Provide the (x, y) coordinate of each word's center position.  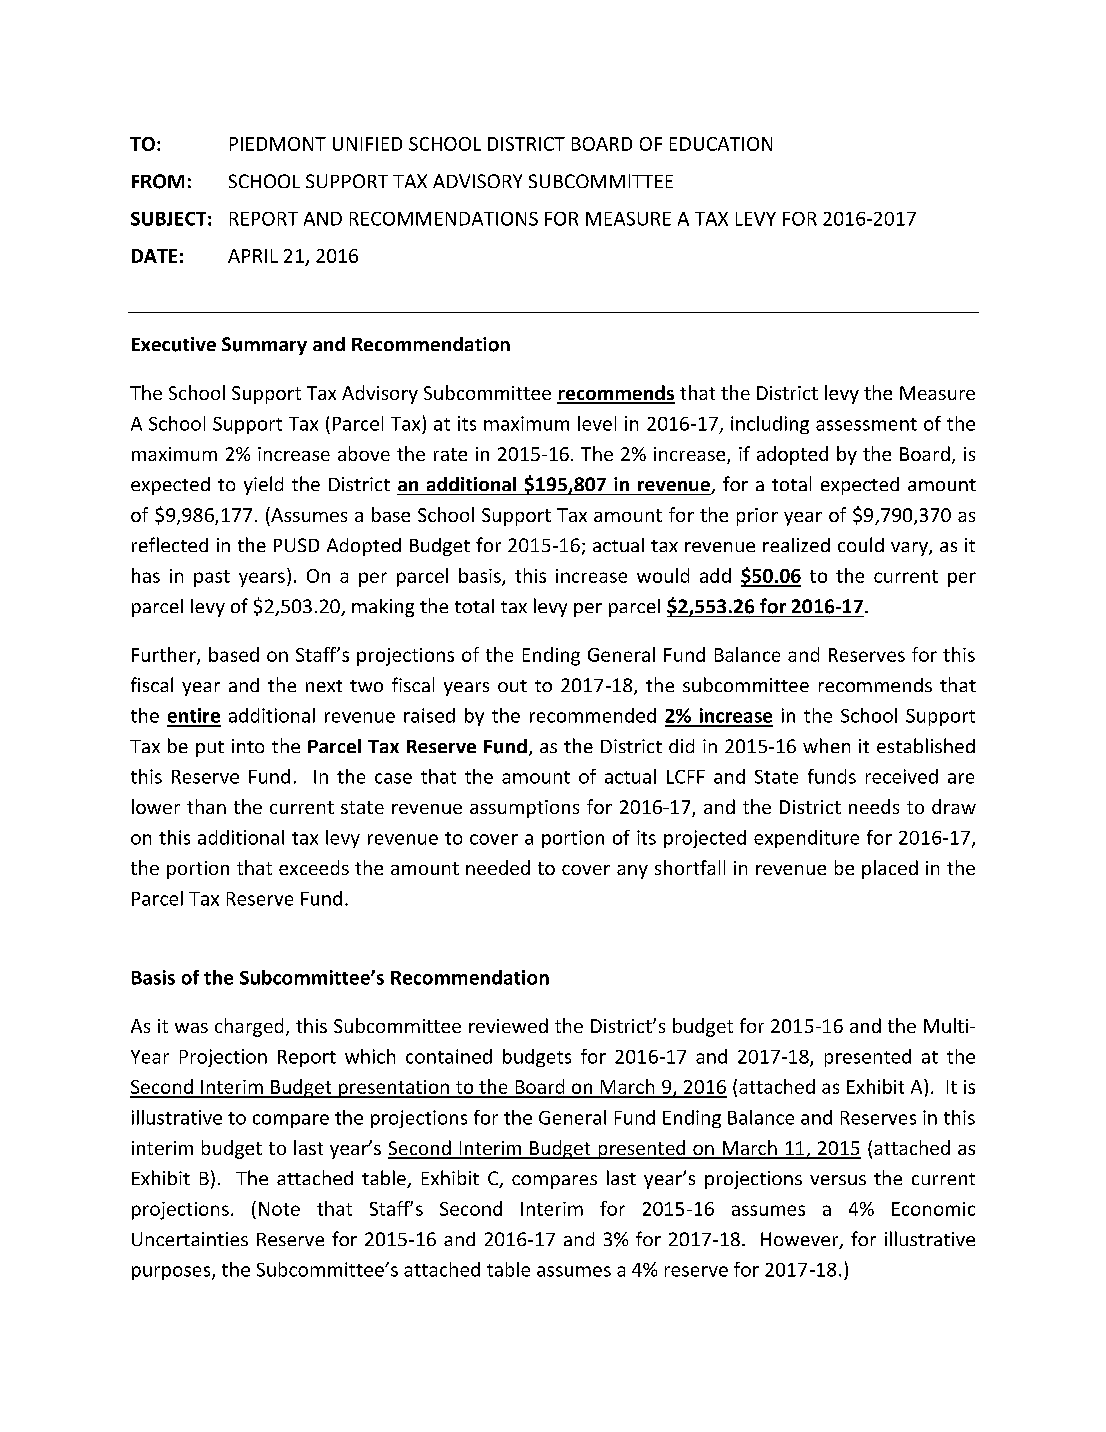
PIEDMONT (278, 144)
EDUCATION (721, 144)
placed (890, 869)
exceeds (314, 867)
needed (498, 867)
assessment (866, 424)
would (663, 575)
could (861, 544)
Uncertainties (190, 1239)
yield (263, 485)
